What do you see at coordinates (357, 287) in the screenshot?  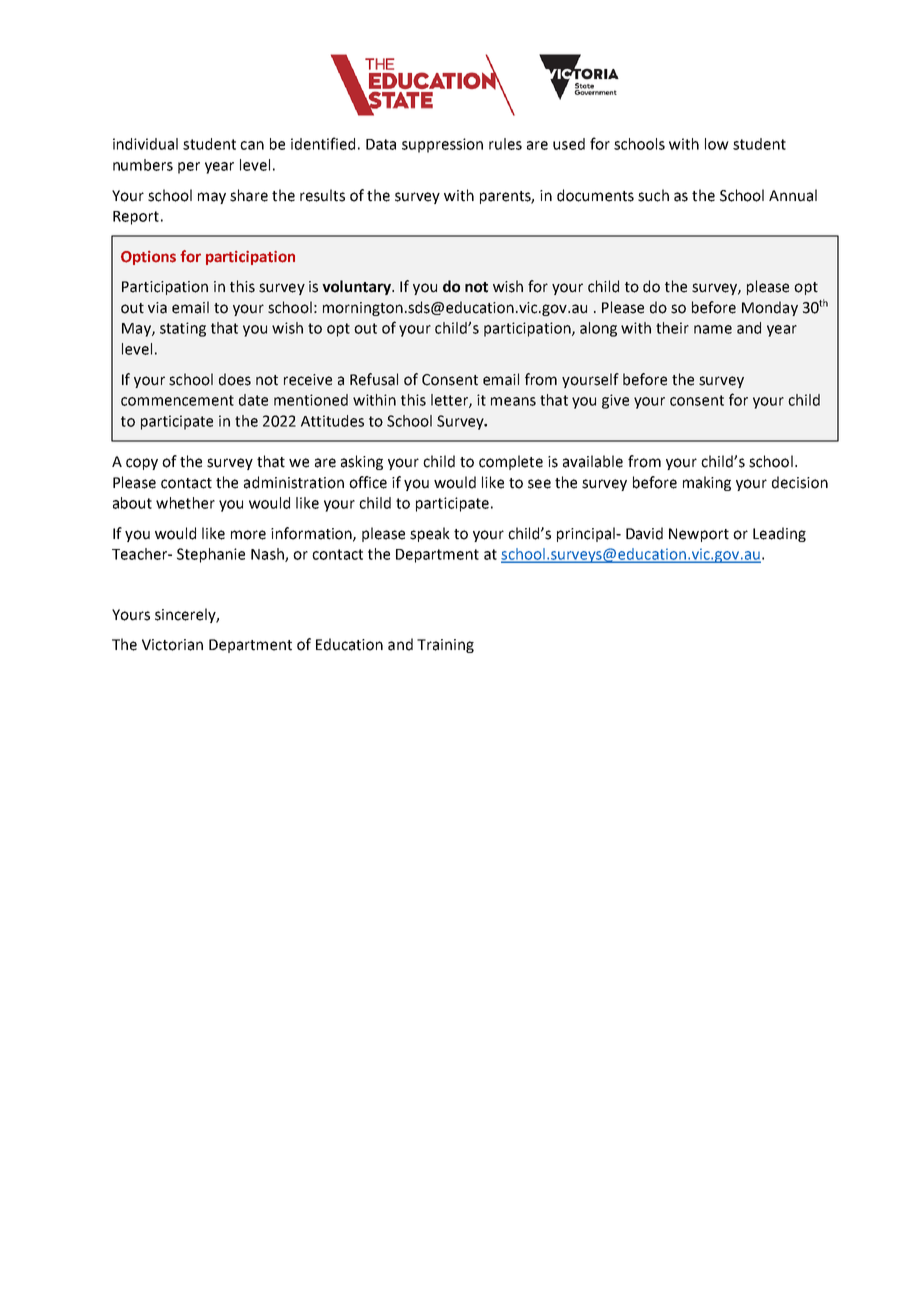 I see `voluntary` at bounding box center [357, 287].
